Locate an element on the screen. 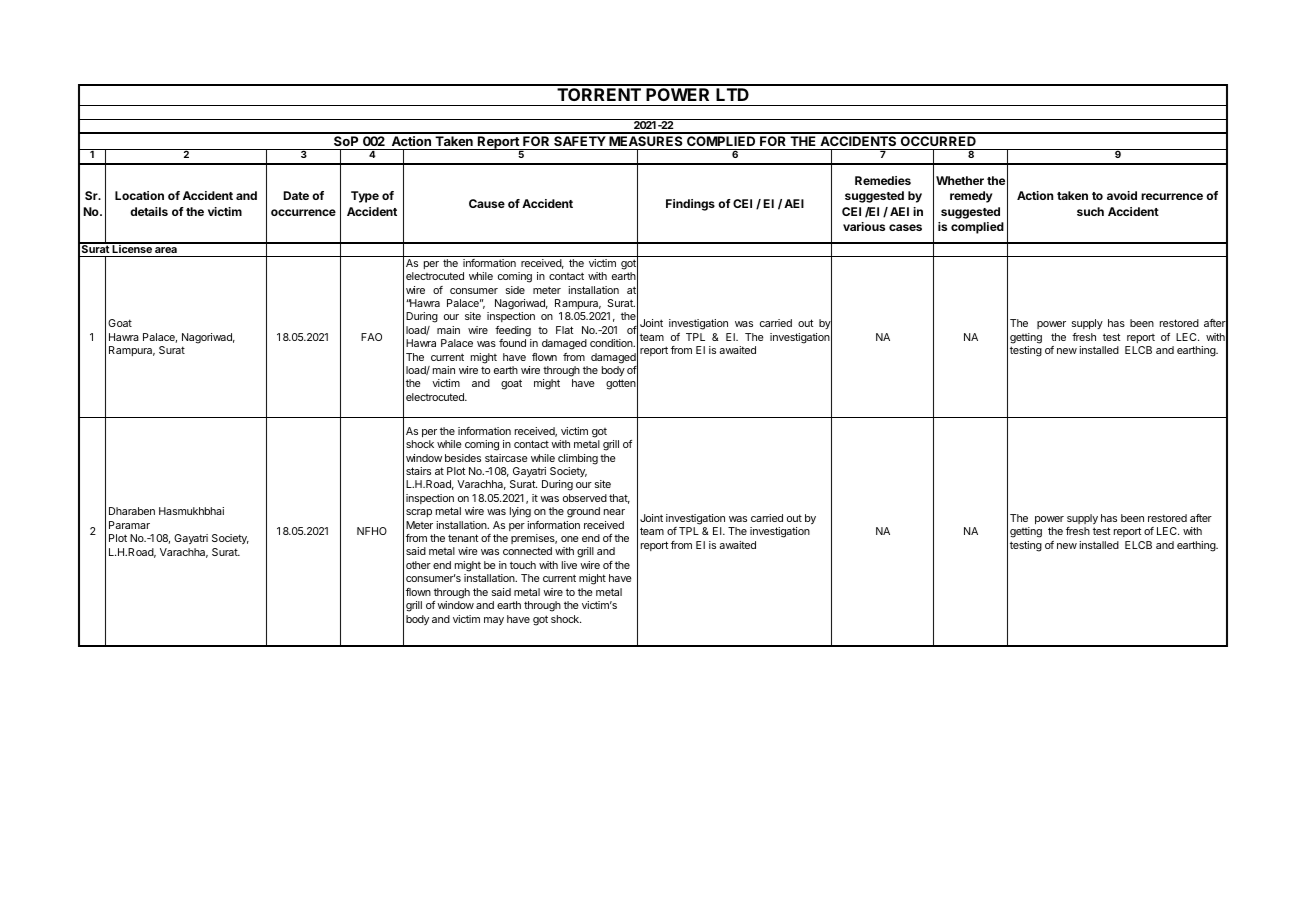 The image size is (1308, 924). may is located at coordinates (494, 621).
